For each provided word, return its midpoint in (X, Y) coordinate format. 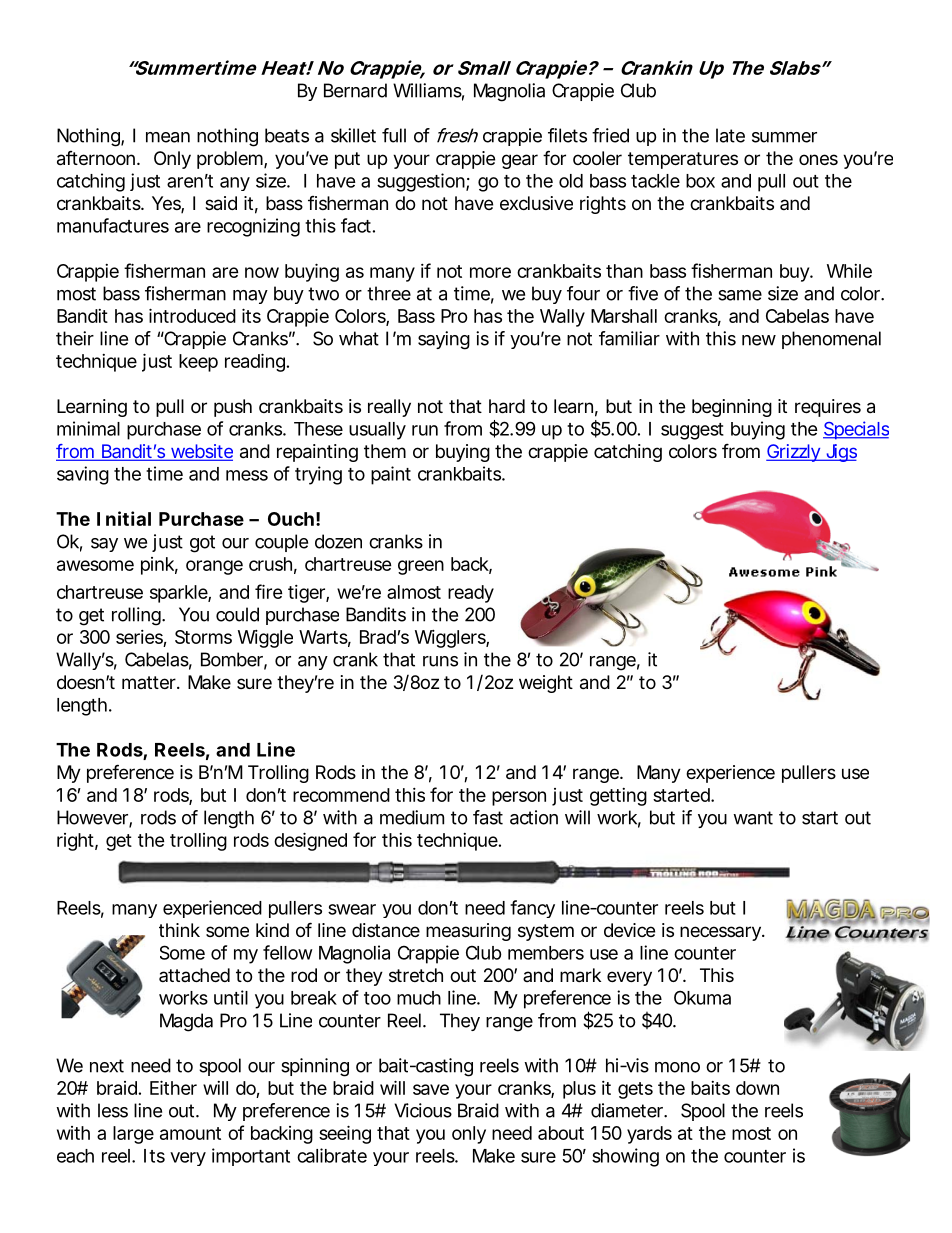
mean (168, 137)
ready (471, 594)
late (730, 135)
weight (546, 684)
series (141, 638)
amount (190, 1133)
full (394, 135)
